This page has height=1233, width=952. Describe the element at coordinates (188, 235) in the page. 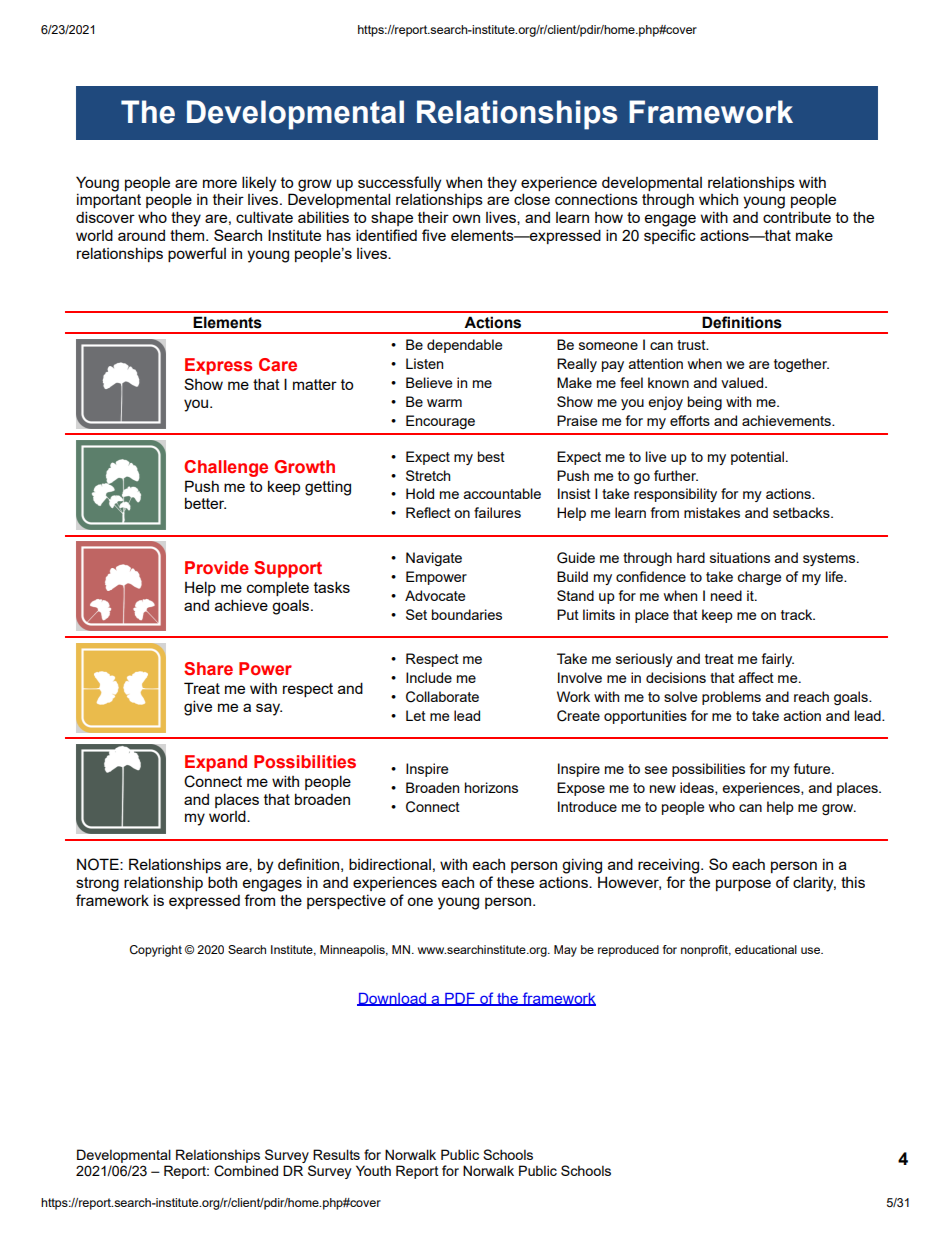

I see `them` at that location.
